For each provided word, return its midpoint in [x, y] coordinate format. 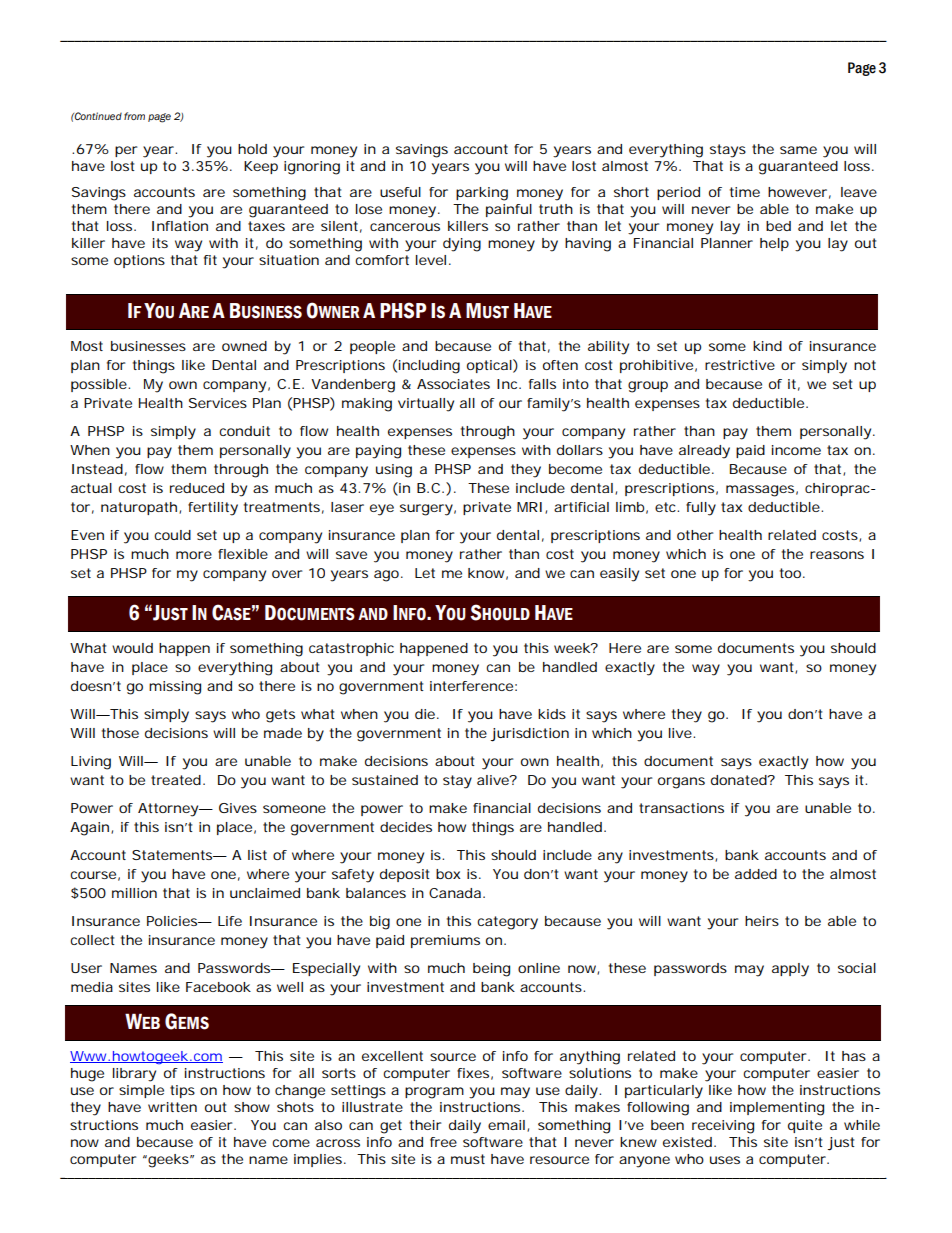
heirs [762, 921]
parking [482, 194]
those [120, 733]
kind [767, 346]
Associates [453, 384]
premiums [445, 941]
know [486, 573]
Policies [173, 921]
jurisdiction [529, 735]
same [798, 150]
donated [739, 780]
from [134, 116]
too [790, 573]
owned [244, 346]
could [172, 535]
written [172, 1107]
